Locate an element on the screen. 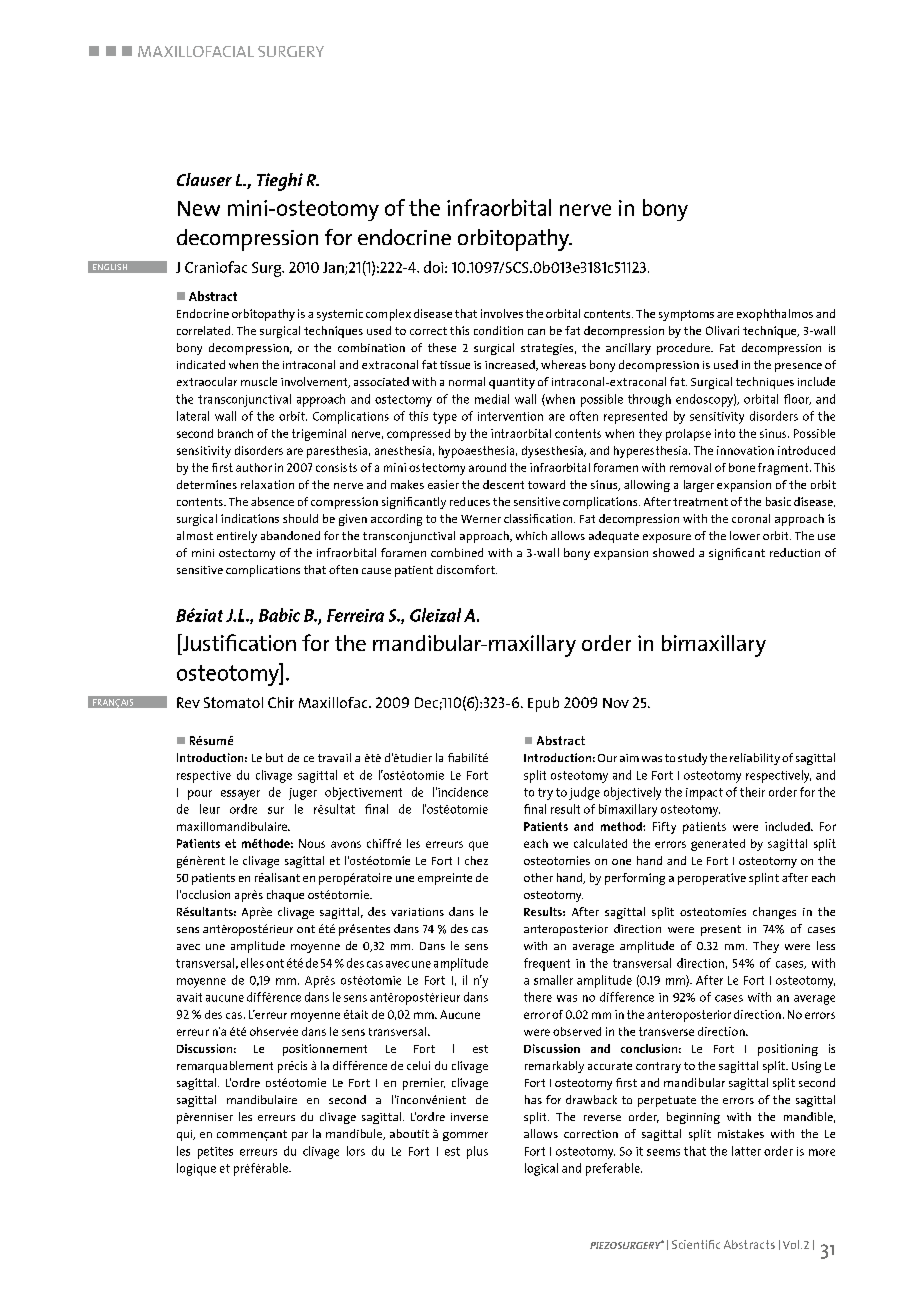  frequent is located at coordinates (547, 964).
